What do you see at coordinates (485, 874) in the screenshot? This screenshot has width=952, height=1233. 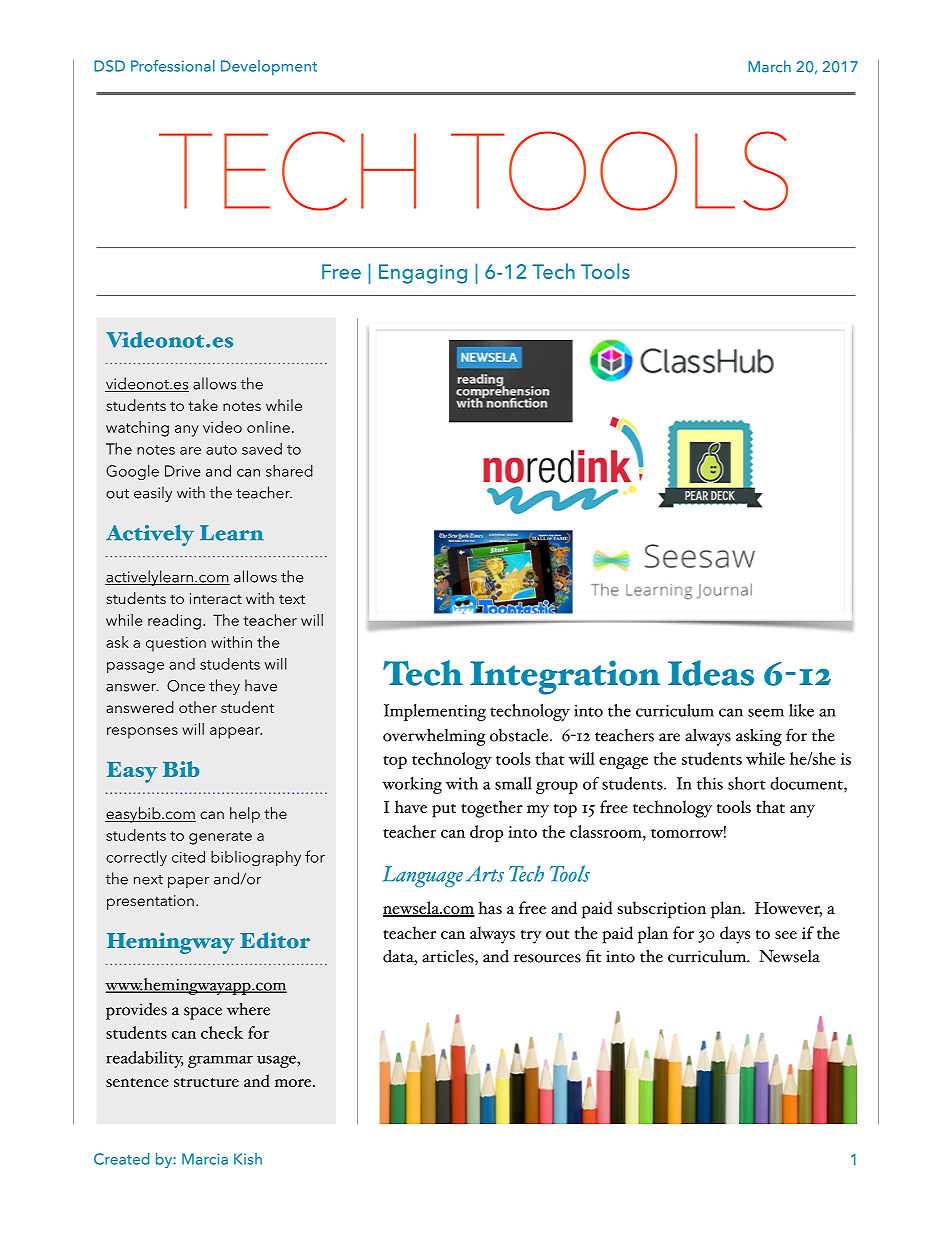 I see `Arts` at bounding box center [485, 874].
